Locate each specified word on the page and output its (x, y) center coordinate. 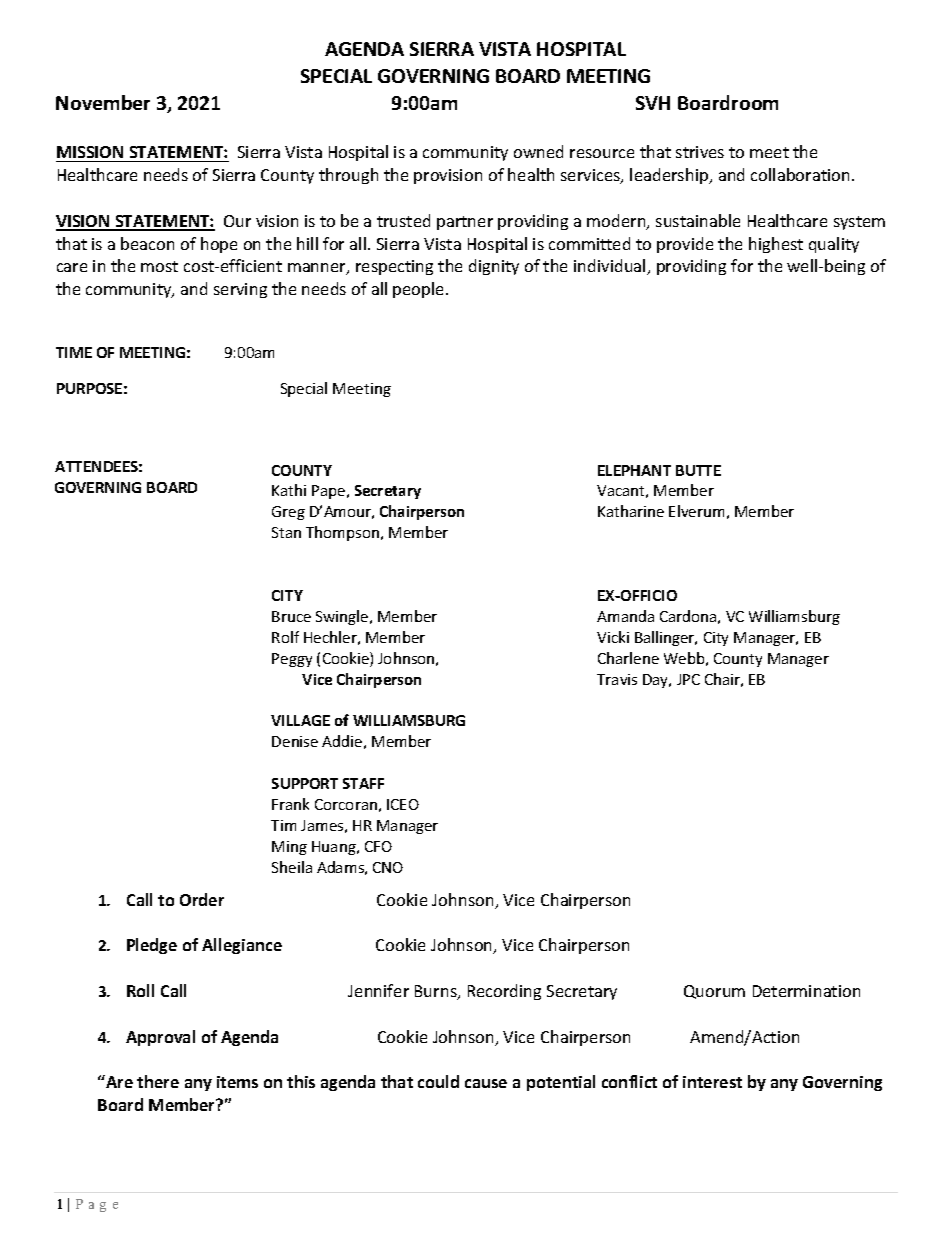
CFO (378, 846)
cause (486, 1083)
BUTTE (698, 470)
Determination (806, 991)
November (103, 102)
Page (97, 1205)
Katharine (631, 511)
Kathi (289, 490)
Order (202, 899)
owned (538, 151)
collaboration (802, 174)
